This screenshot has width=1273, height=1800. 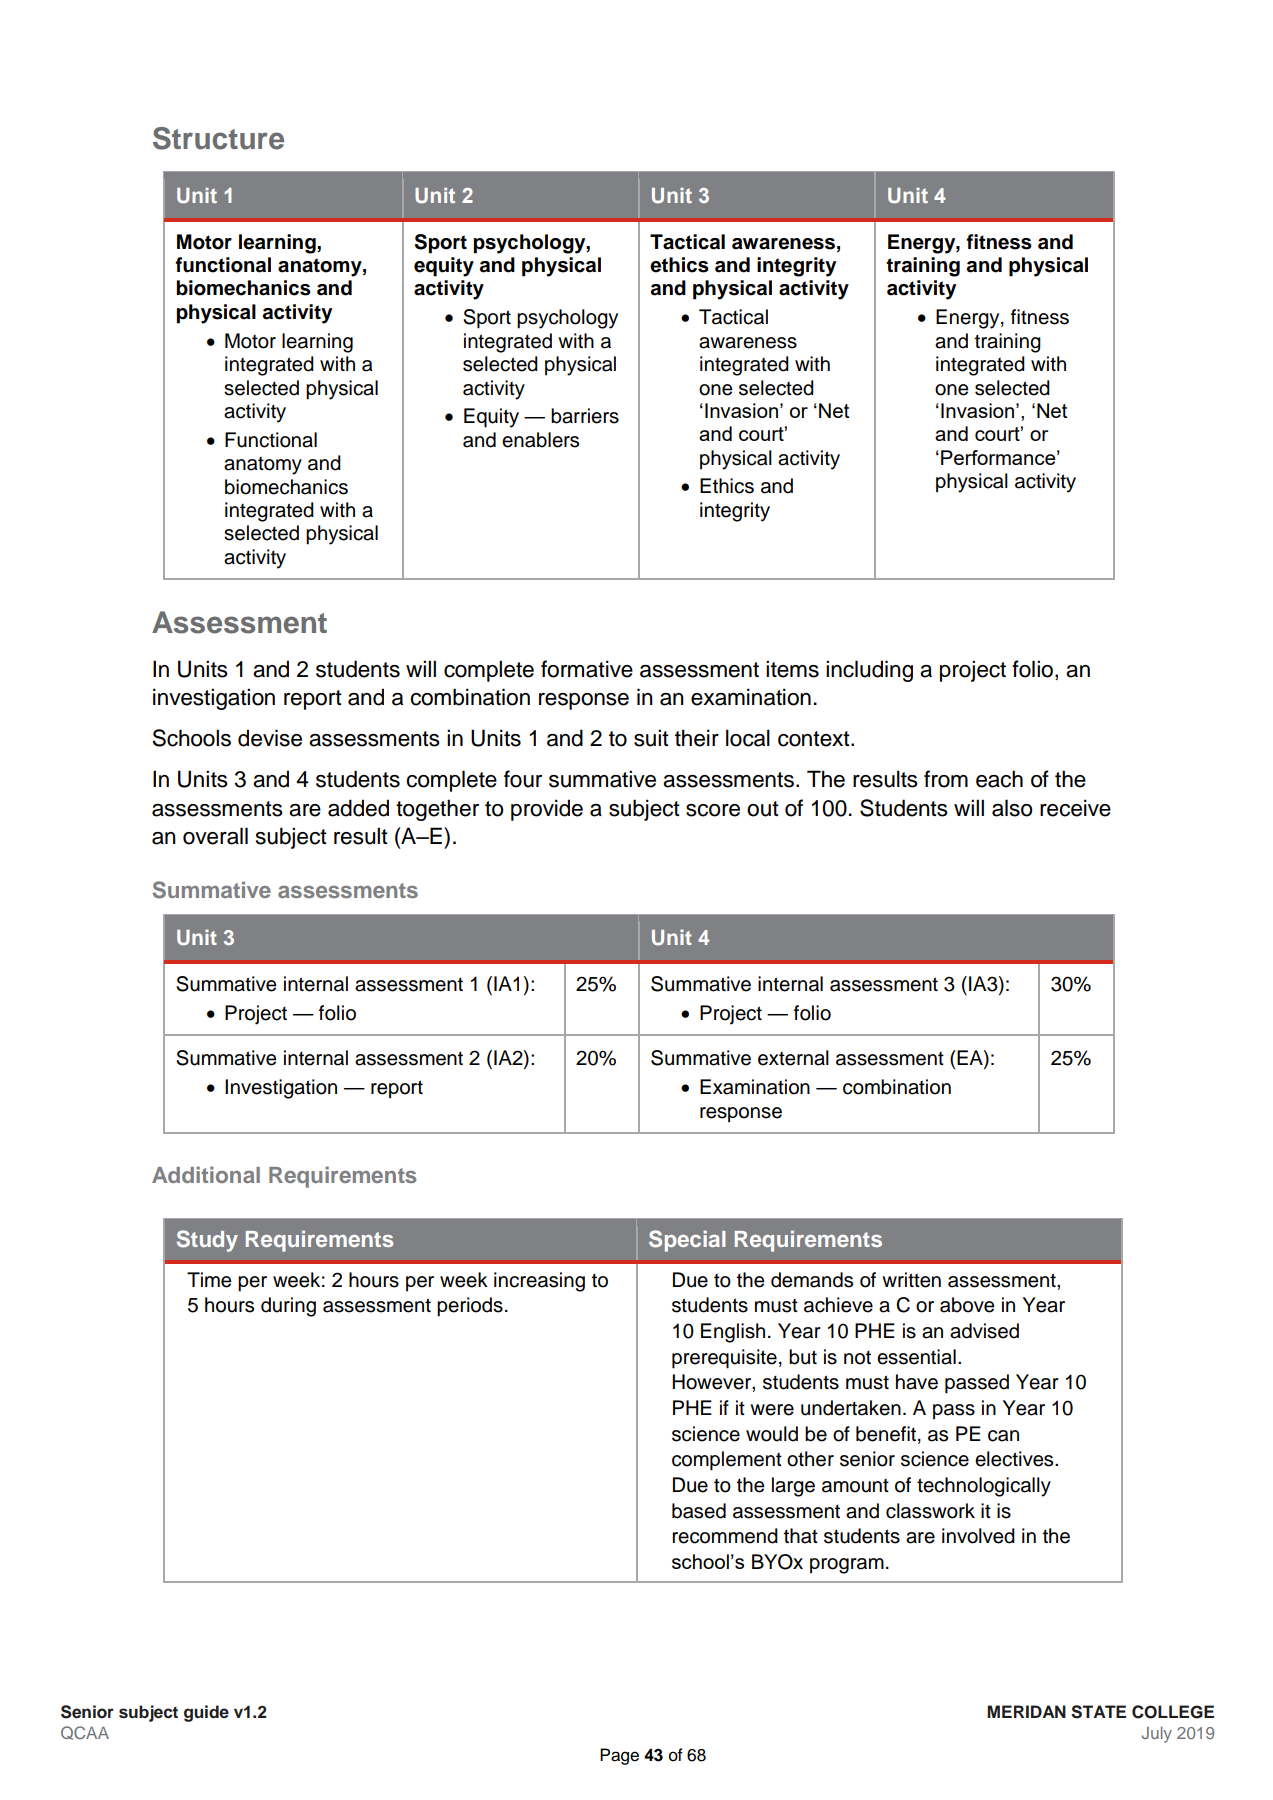 What do you see at coordinates (619, 1756) in the screenshot?
I see `Page` at bounding box center [619, 1756].
